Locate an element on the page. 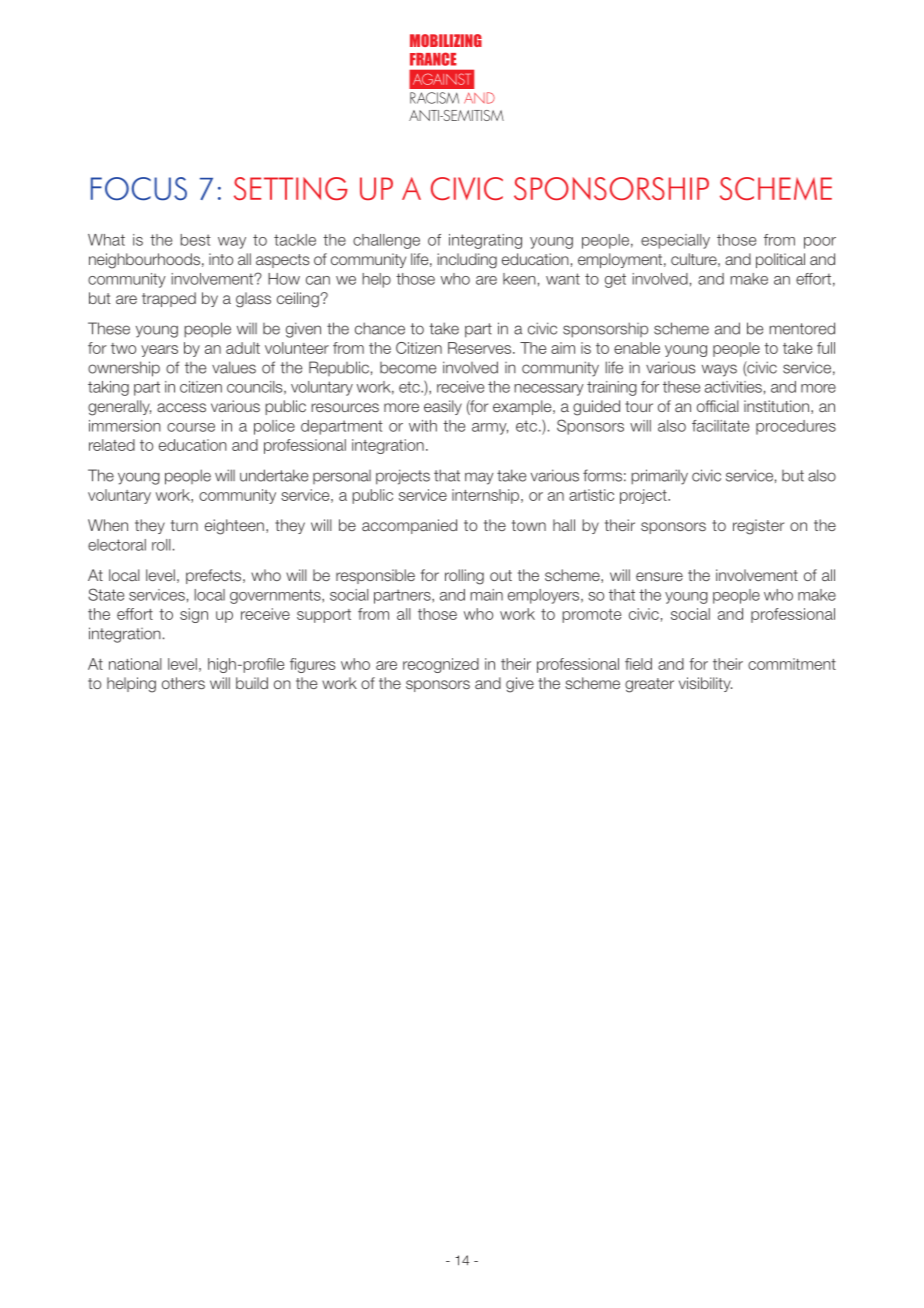 The width and height of the image is (924, 1308). integrating is located at coordinates (485, 241).
